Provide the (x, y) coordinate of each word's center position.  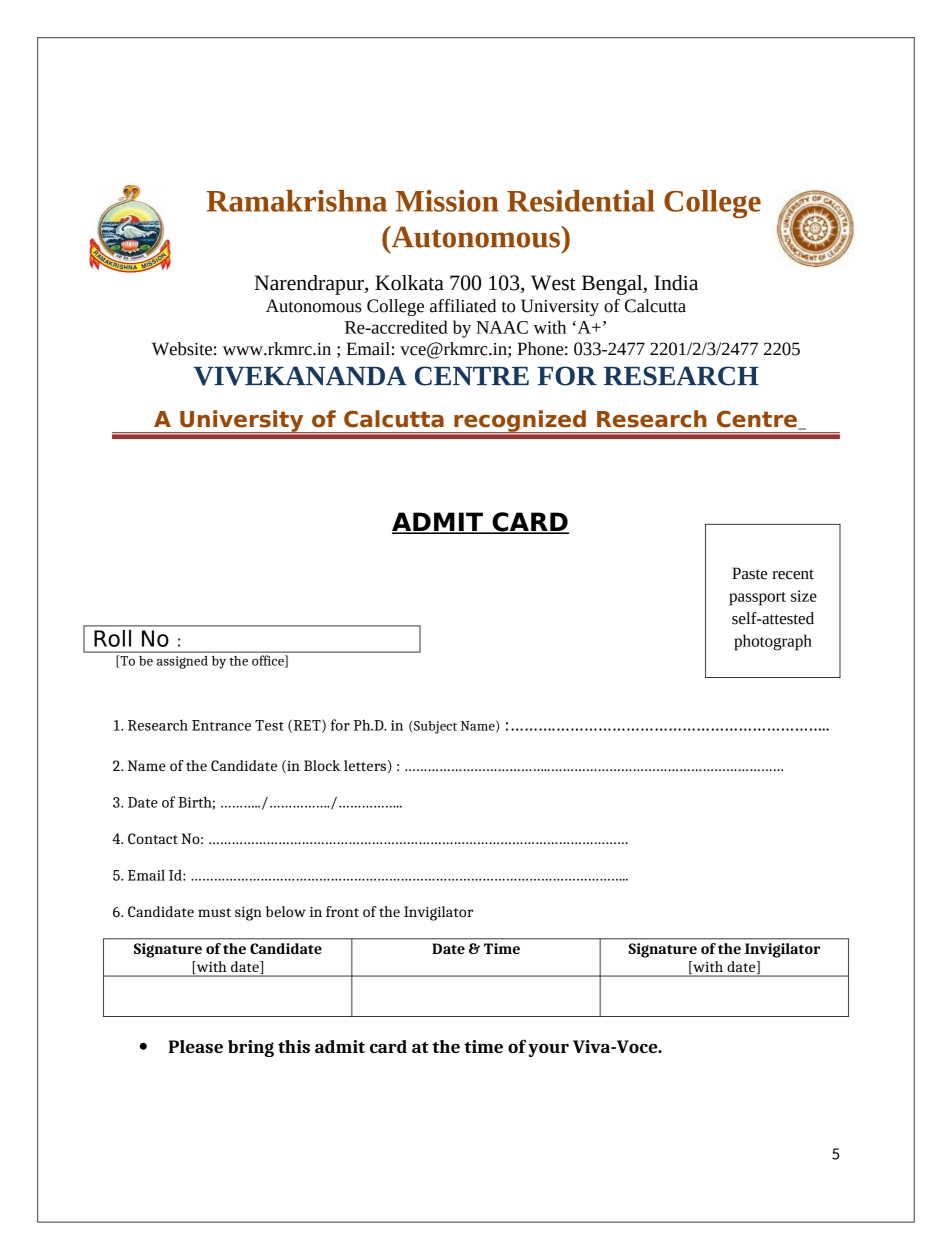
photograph (773, 642)
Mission (447, 201)
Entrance (221, 725)
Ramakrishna (296, 201)
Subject (435, 727)
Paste (749, 573)
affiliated (463, 306)
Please (195, 1046)
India (676, 283)
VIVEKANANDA (300, 376)
